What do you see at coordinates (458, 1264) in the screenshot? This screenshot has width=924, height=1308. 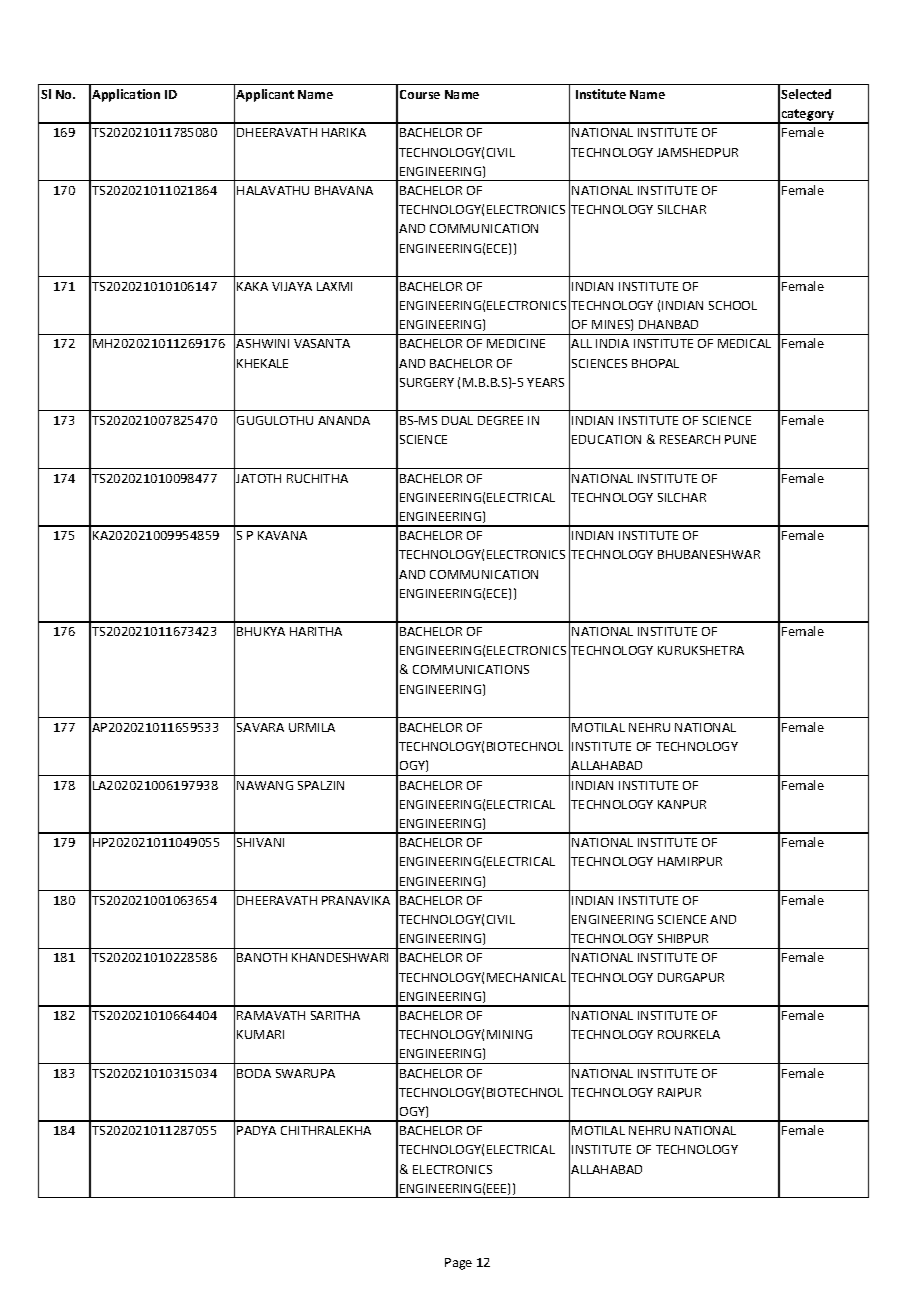 I see `Page` at bounding box center [458, 1264].
